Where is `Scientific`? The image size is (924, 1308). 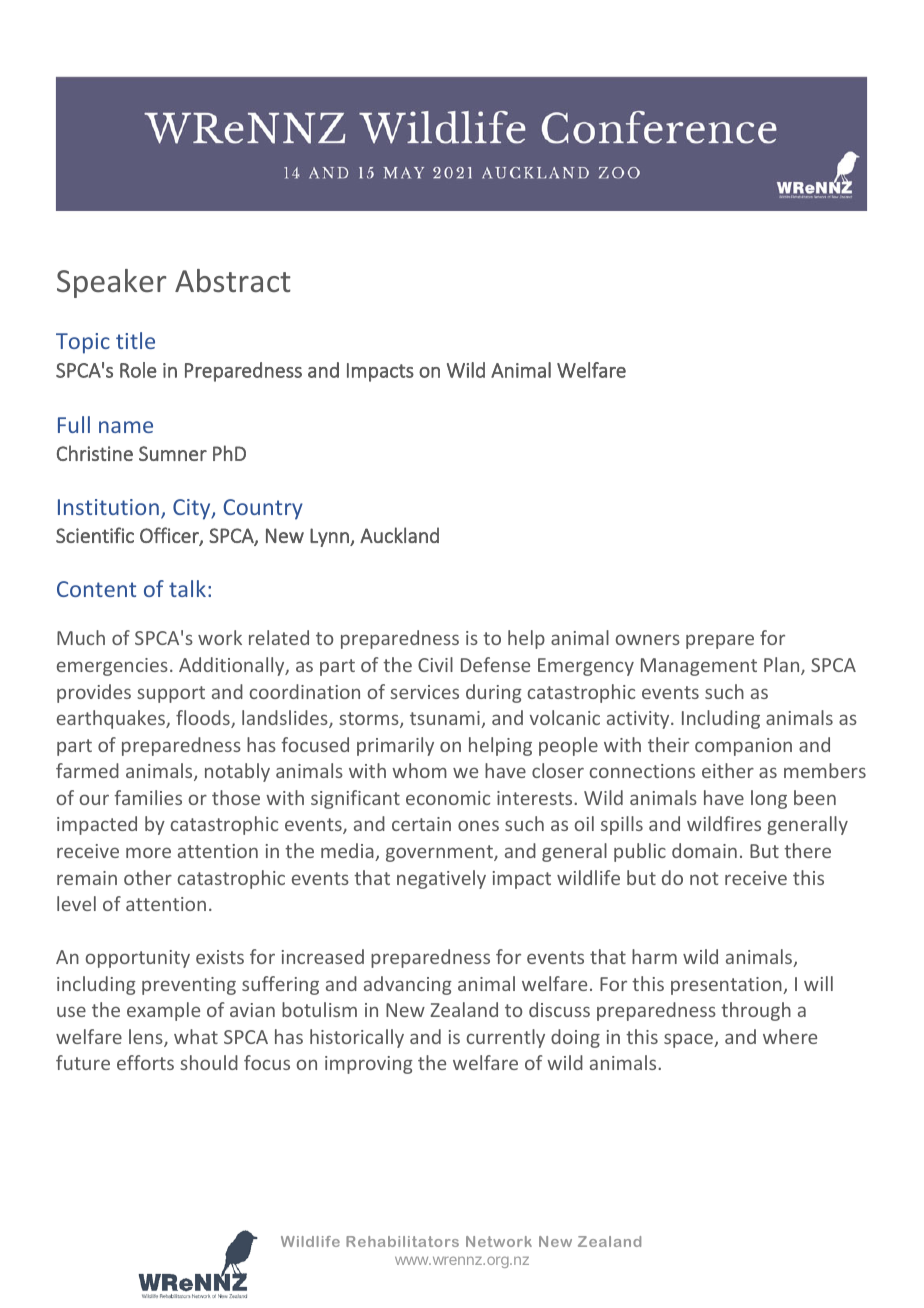 Scientific is located at coordinates (95, 535).
